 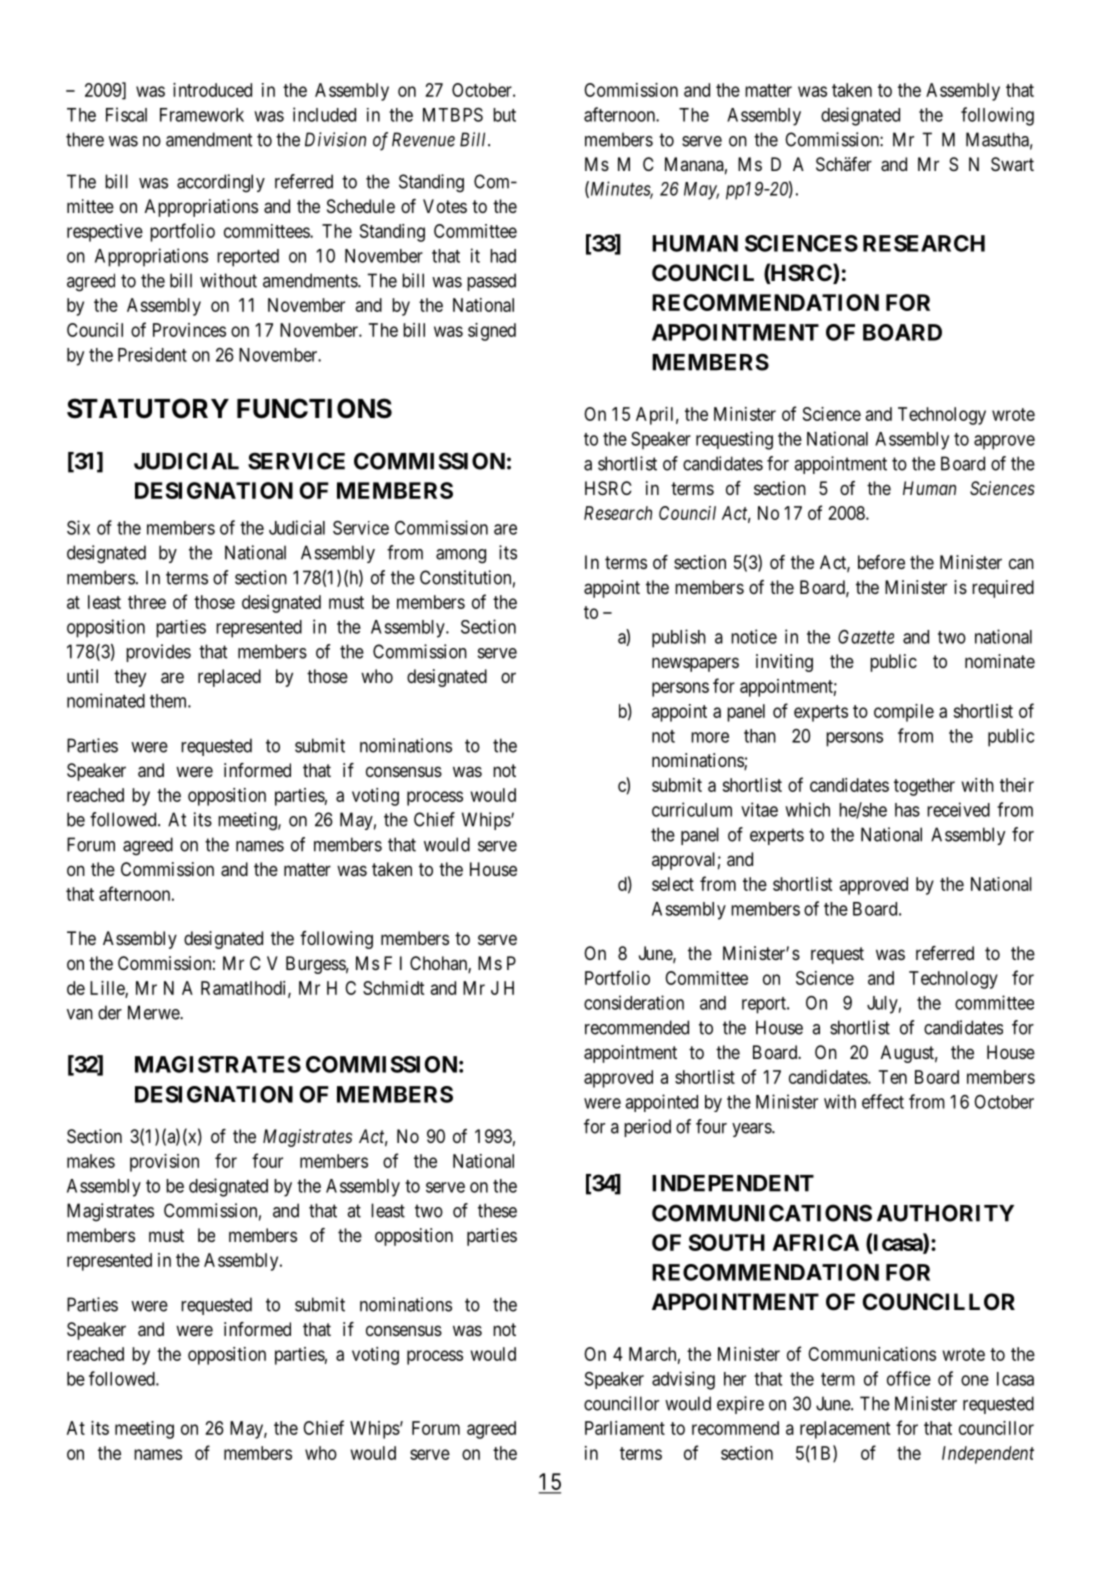 What do you see at coordinates (1012, 164) in the image?
I see `Swart` at bounding box center [1012, 164].
